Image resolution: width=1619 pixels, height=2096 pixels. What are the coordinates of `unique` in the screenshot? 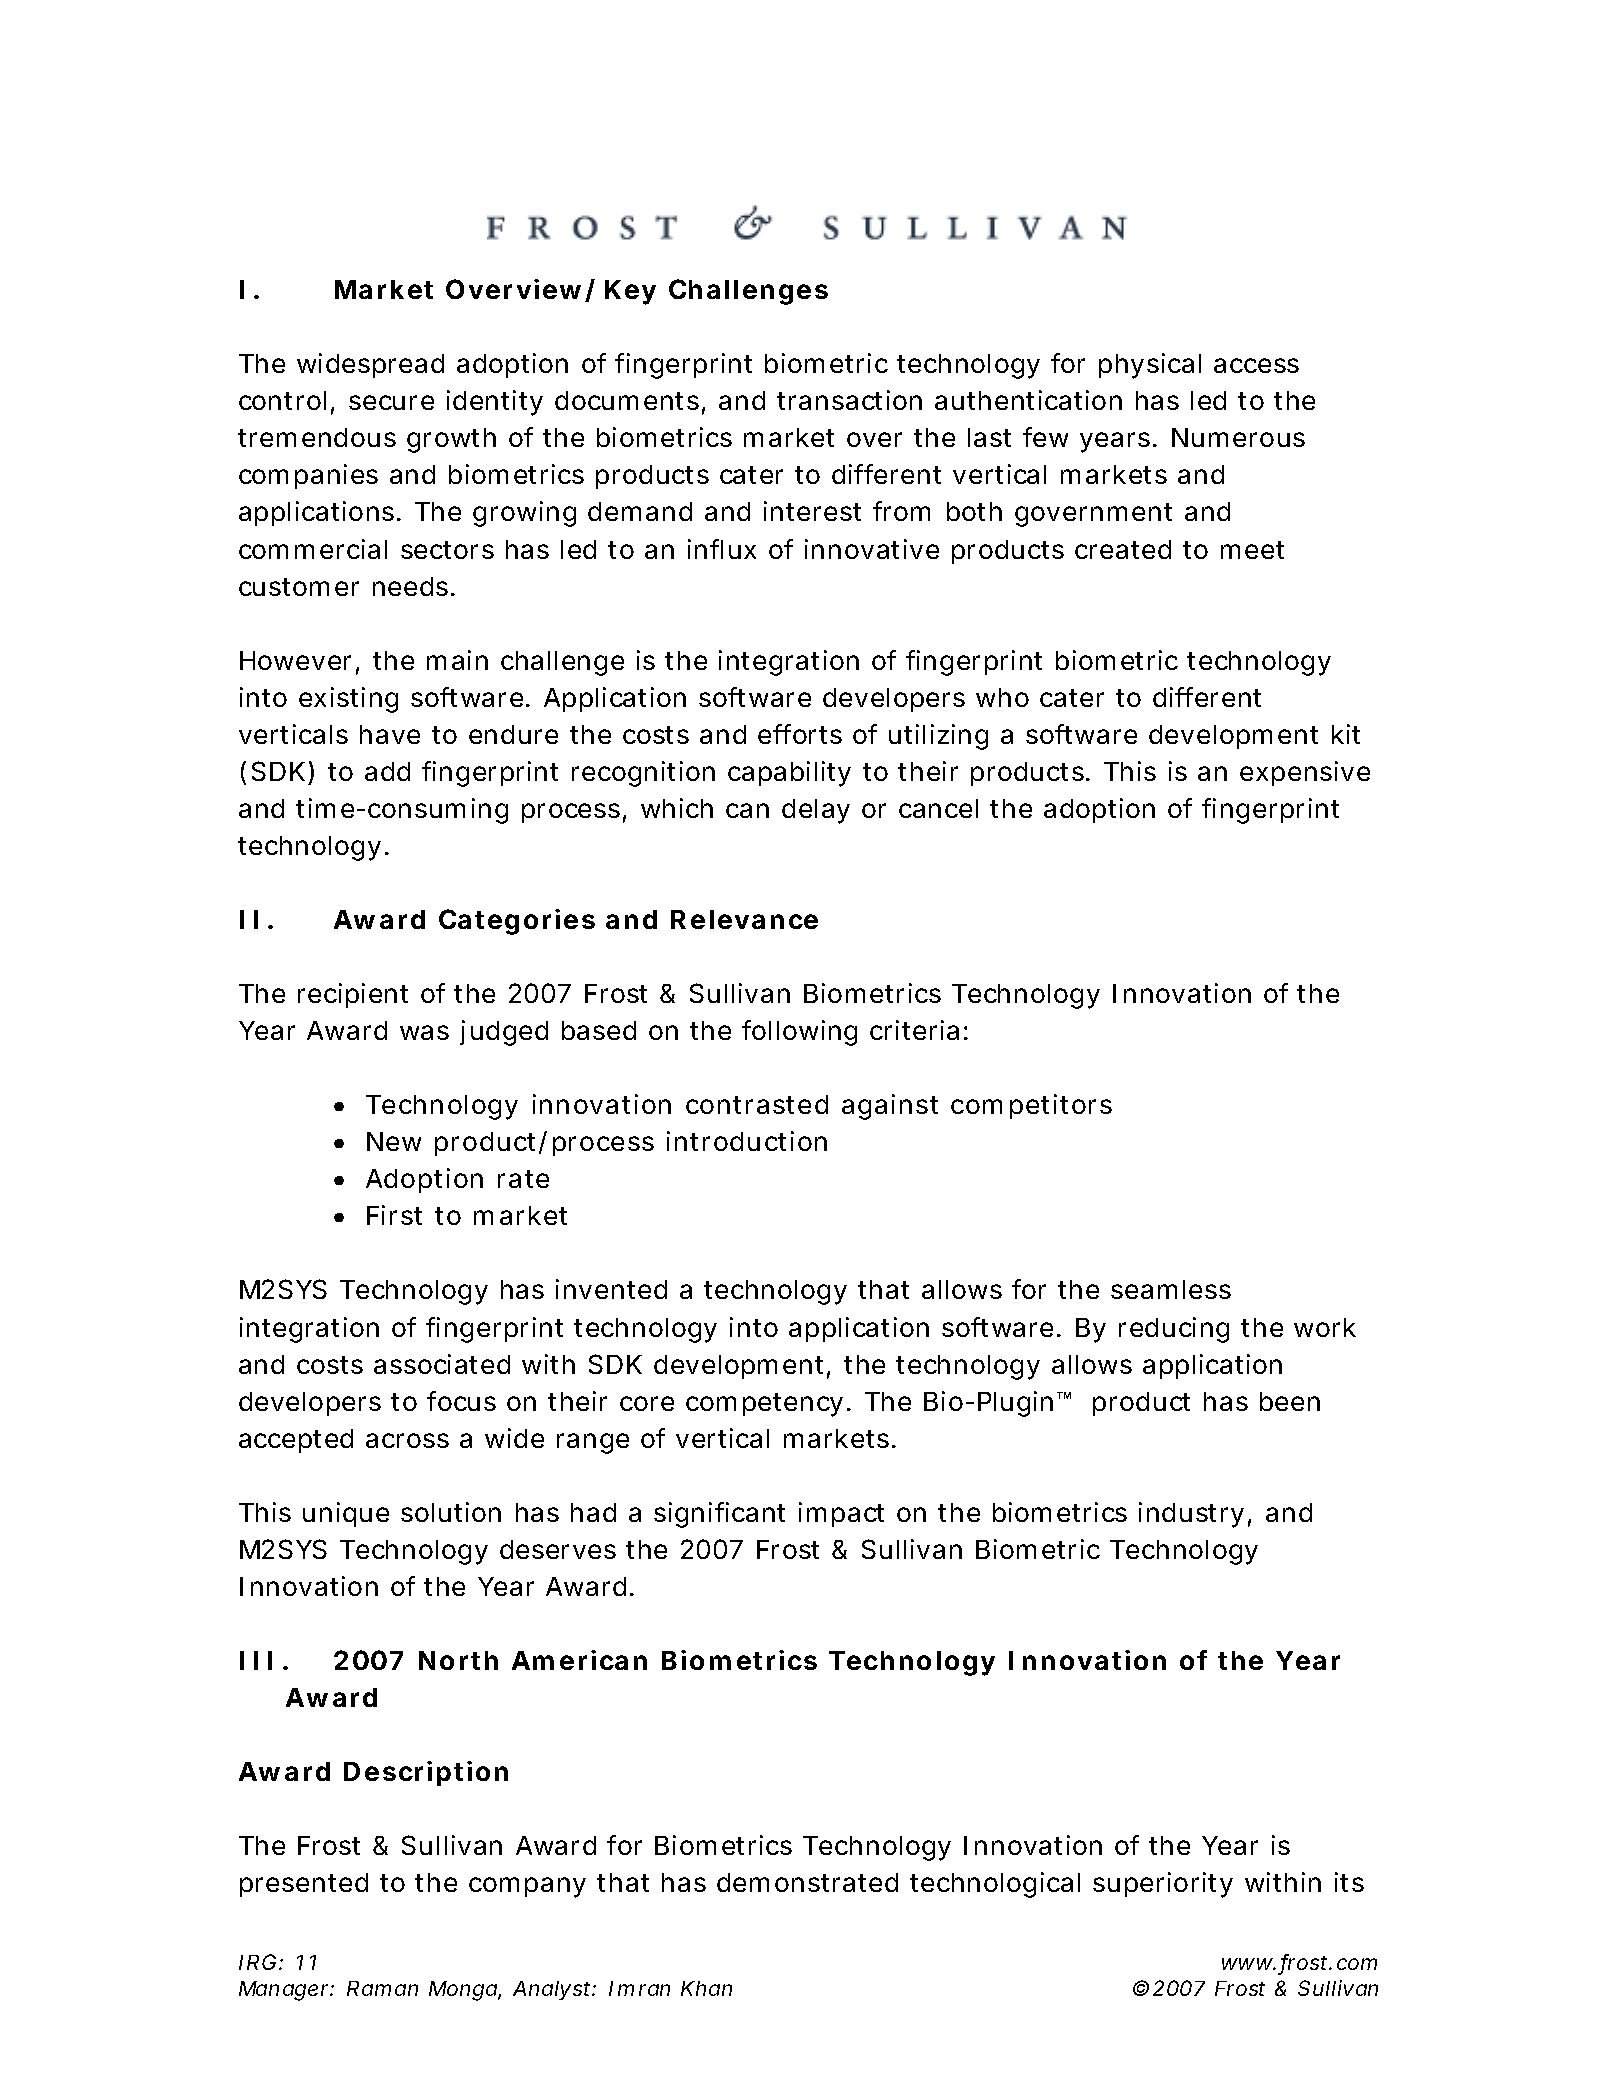 It's located at (346, 1514).
